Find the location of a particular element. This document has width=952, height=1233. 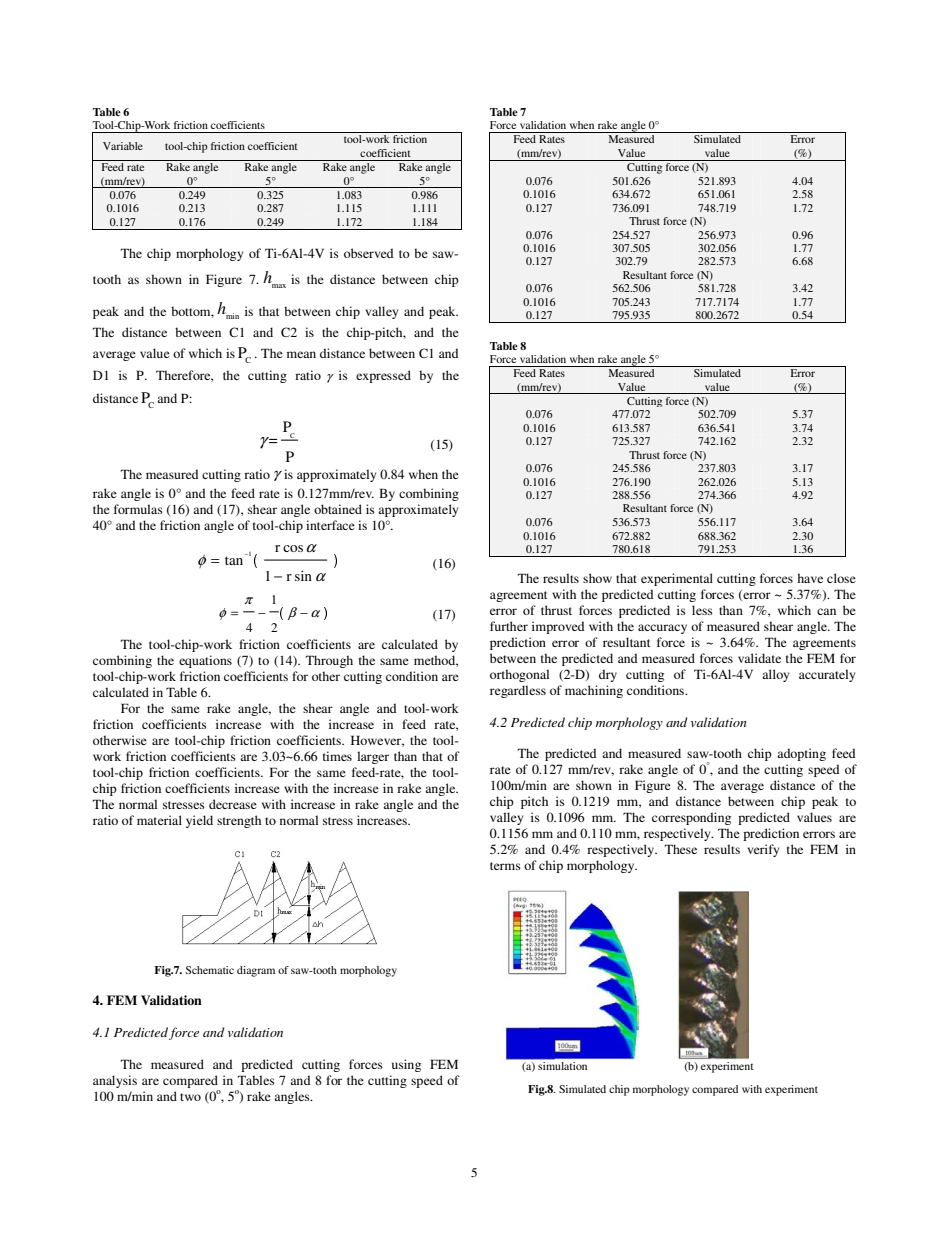

have is located at coordinates (810, 578).
